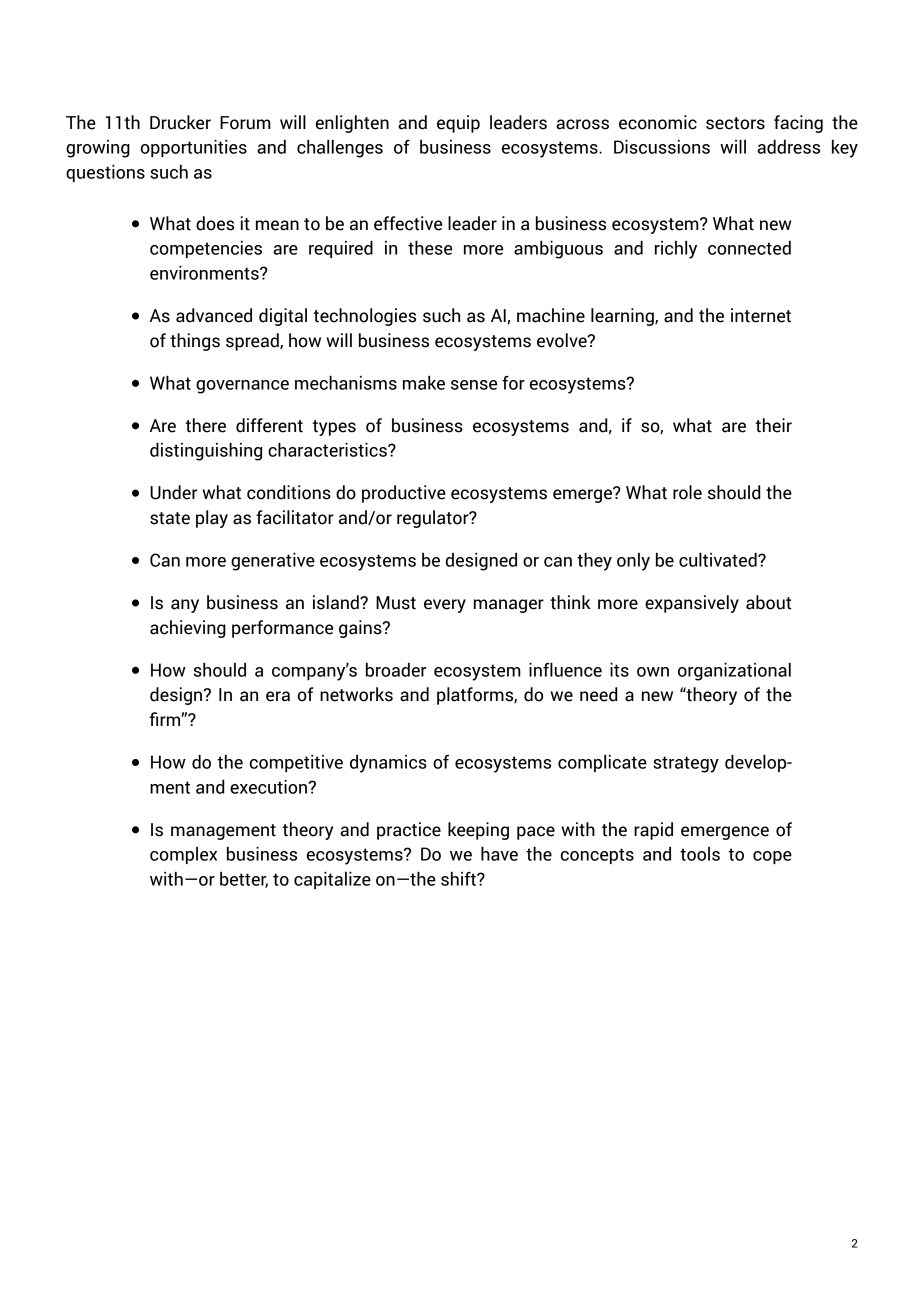 The image size is (924, 1308). What do you see at coordinates (165, 719) in the screenshot?
I see `firm` at bounding box center [165, 719].
